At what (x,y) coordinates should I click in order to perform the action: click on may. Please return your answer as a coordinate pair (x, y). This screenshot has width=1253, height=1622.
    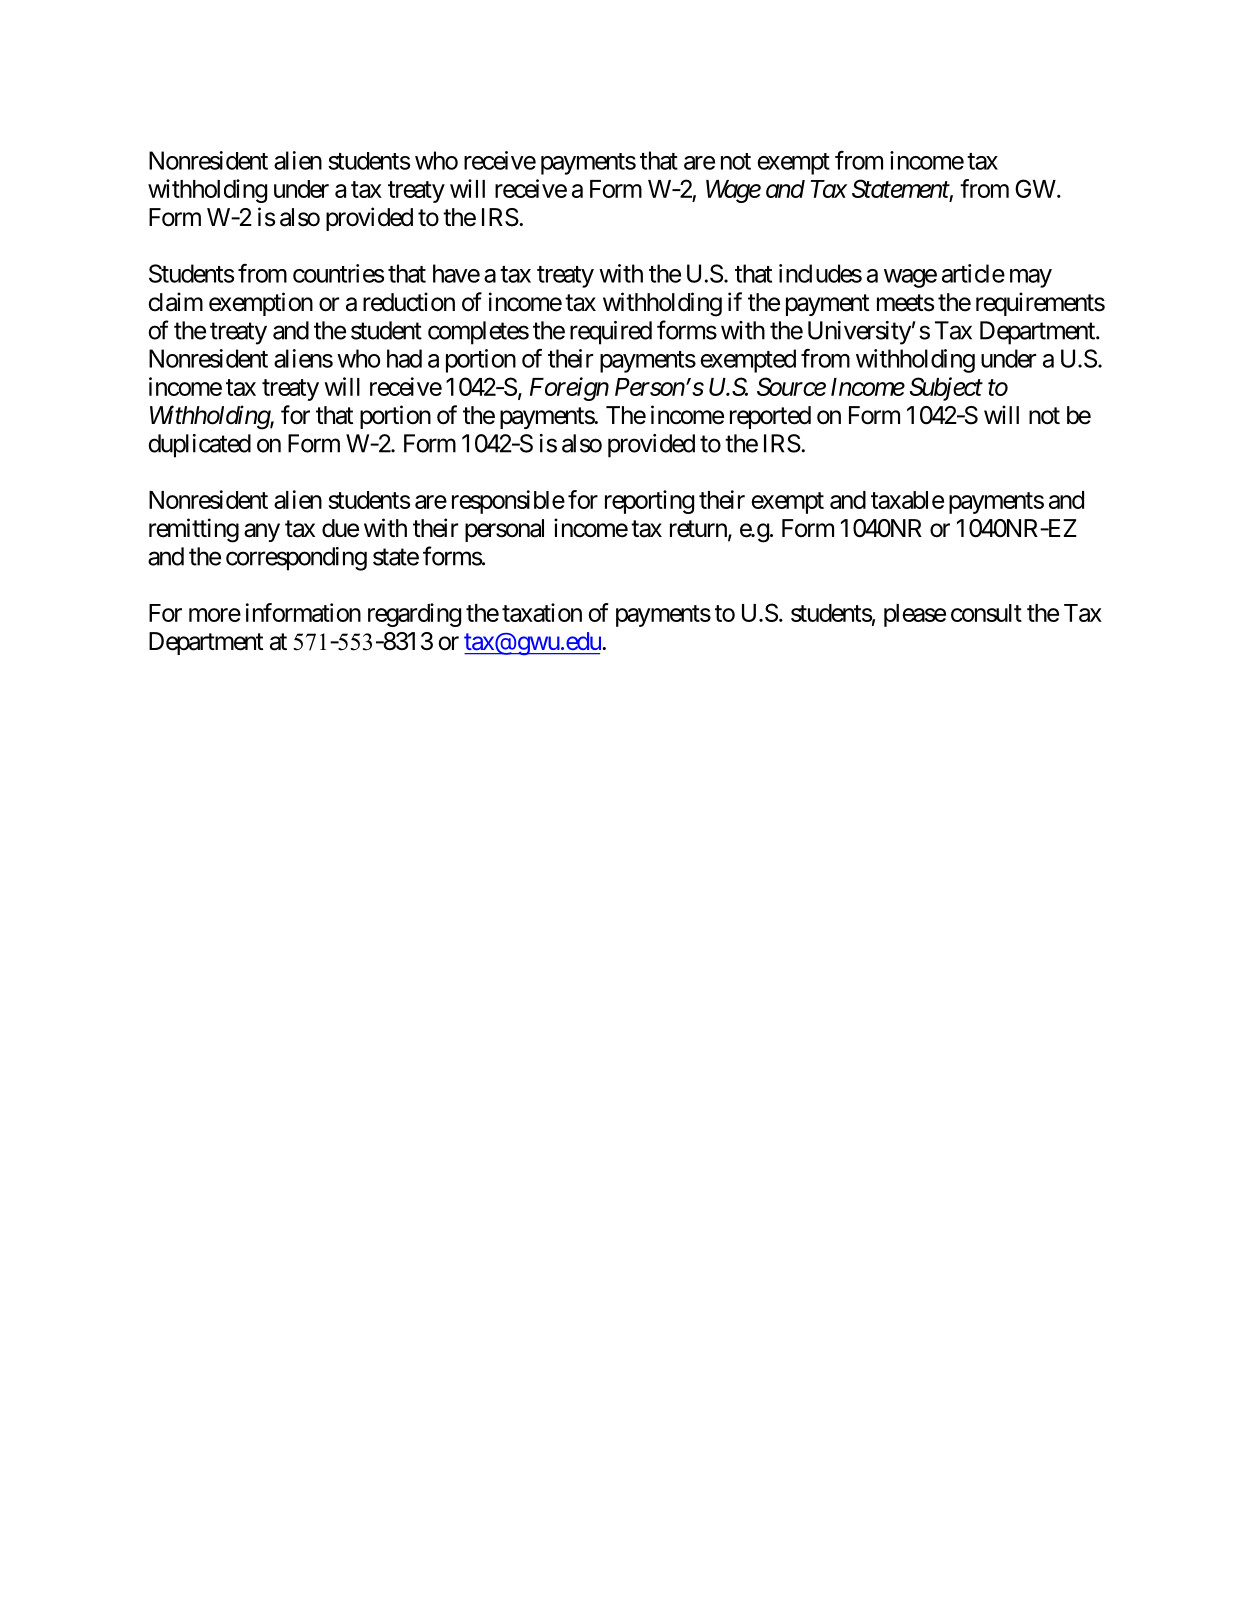
    Looking at the image, I should click on (1031, 278).
